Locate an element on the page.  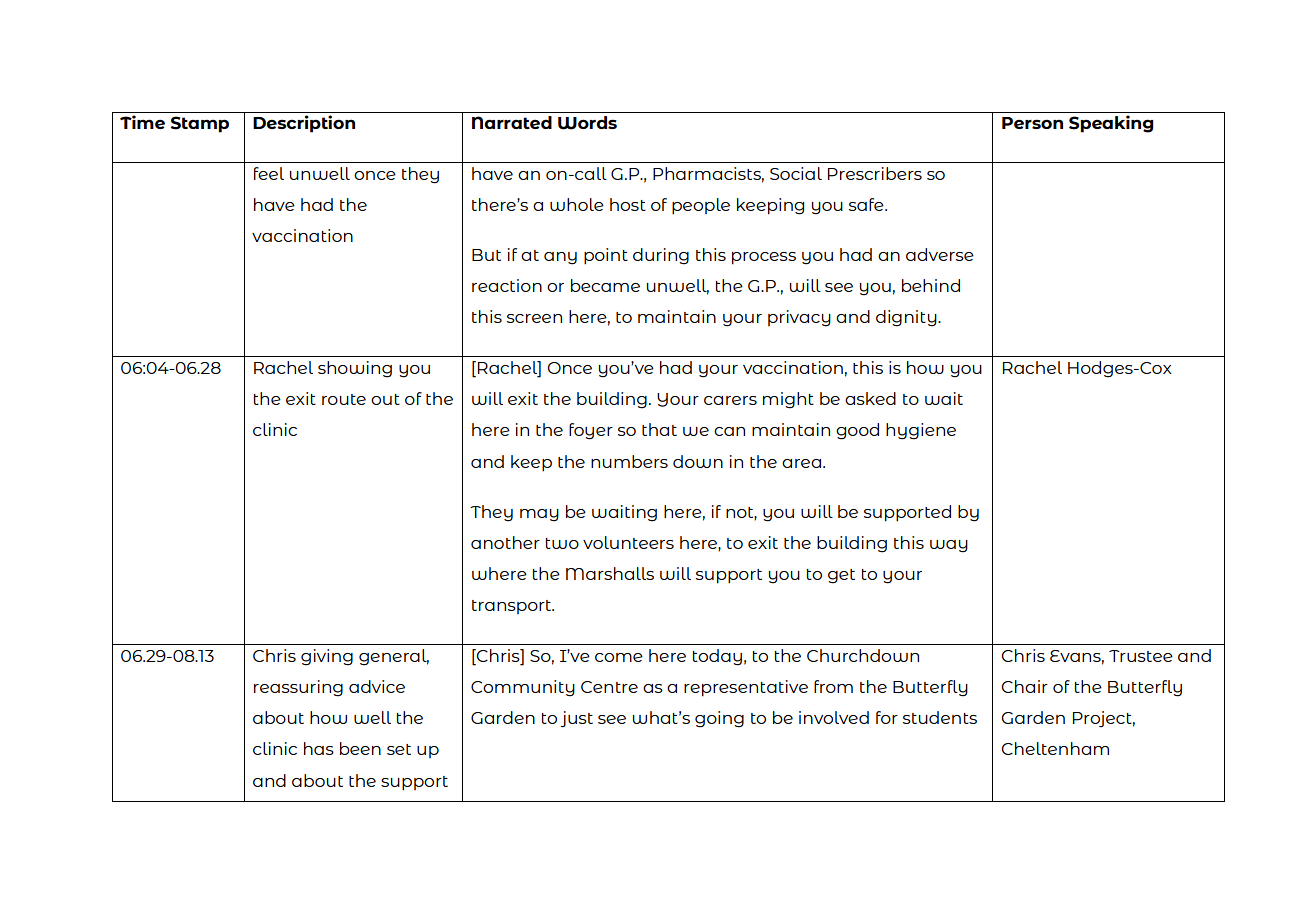
another is located at coordinates (505, 542).
